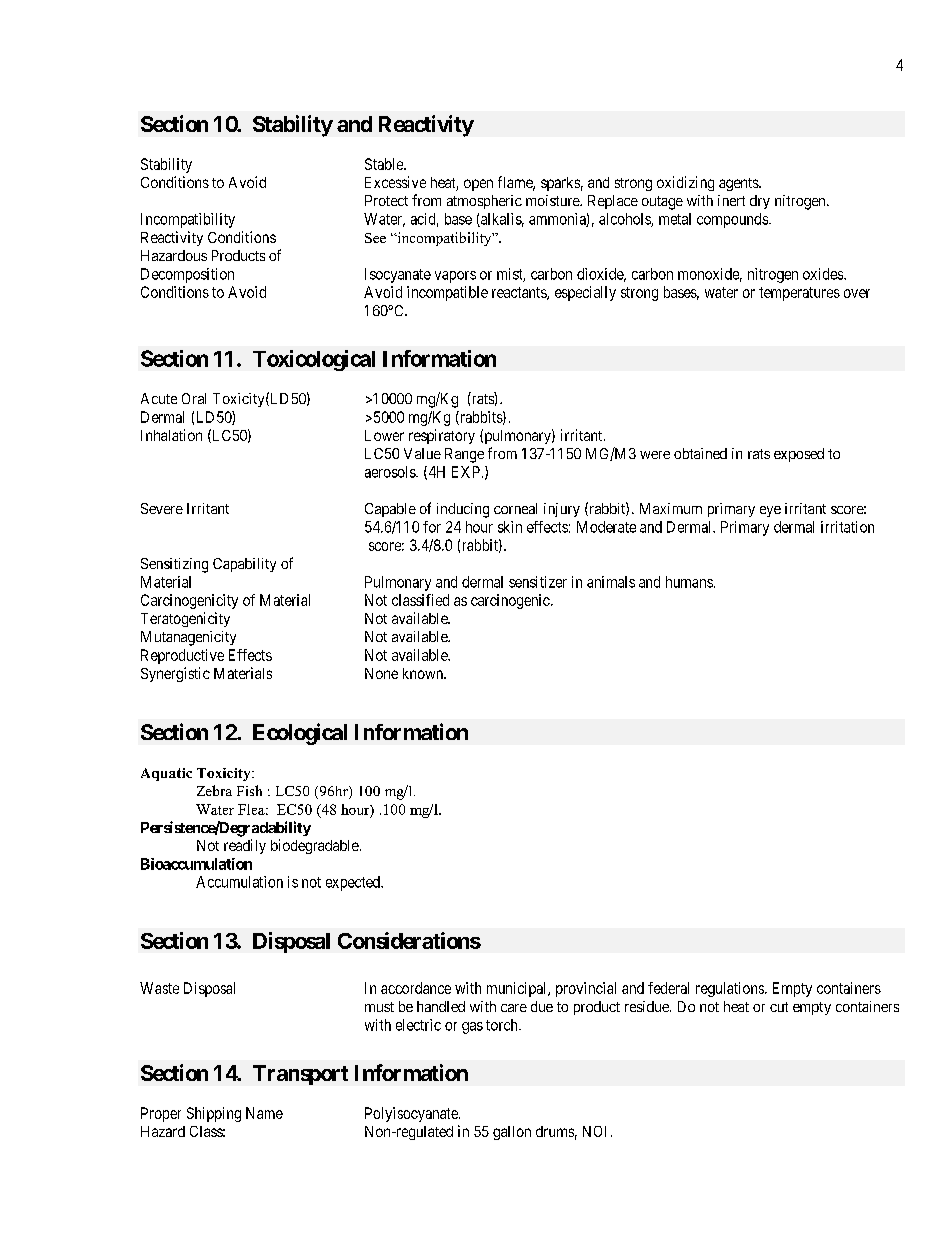  Describe the element at coordinates (594, 1131) in the image. I see `NOI` at that location.
